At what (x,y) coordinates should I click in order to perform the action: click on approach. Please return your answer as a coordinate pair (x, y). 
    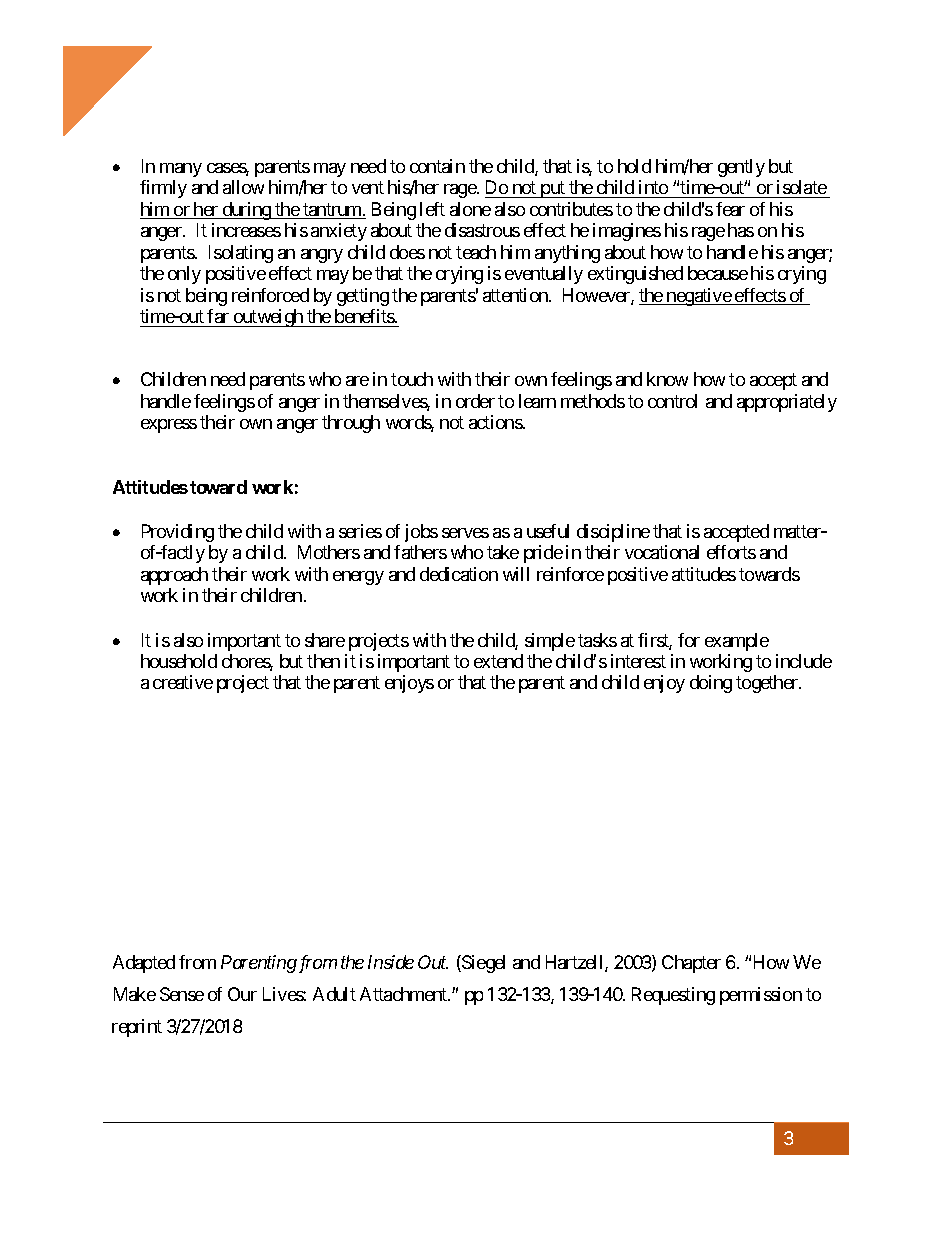
    Looking at the image, I should click on (174, 576).
